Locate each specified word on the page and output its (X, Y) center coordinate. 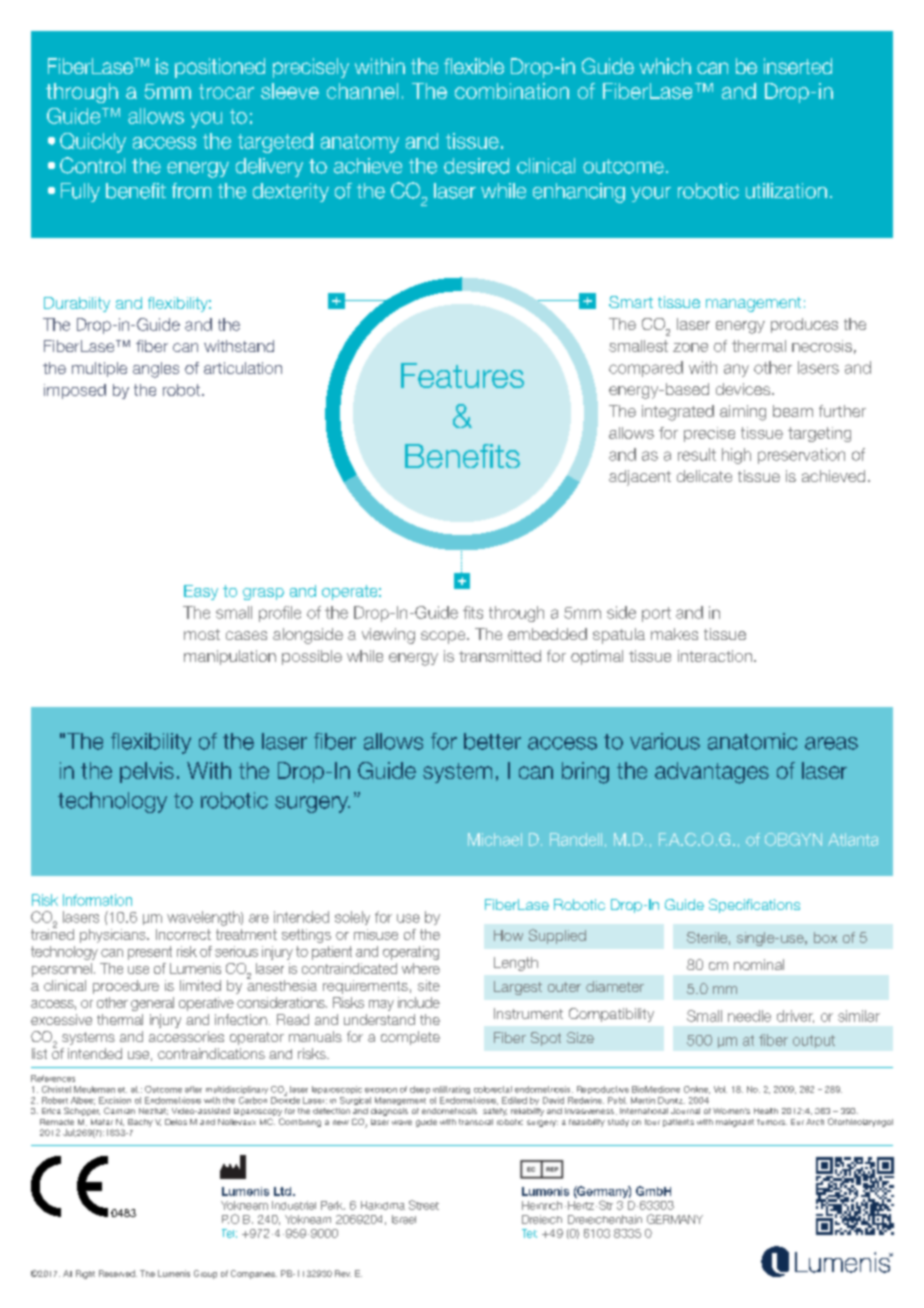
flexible (474, 66)
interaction (715, 656)
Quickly (93, 143)
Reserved (118, 1273)
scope (444, 637)
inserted (798, 66)
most (202, 634)
